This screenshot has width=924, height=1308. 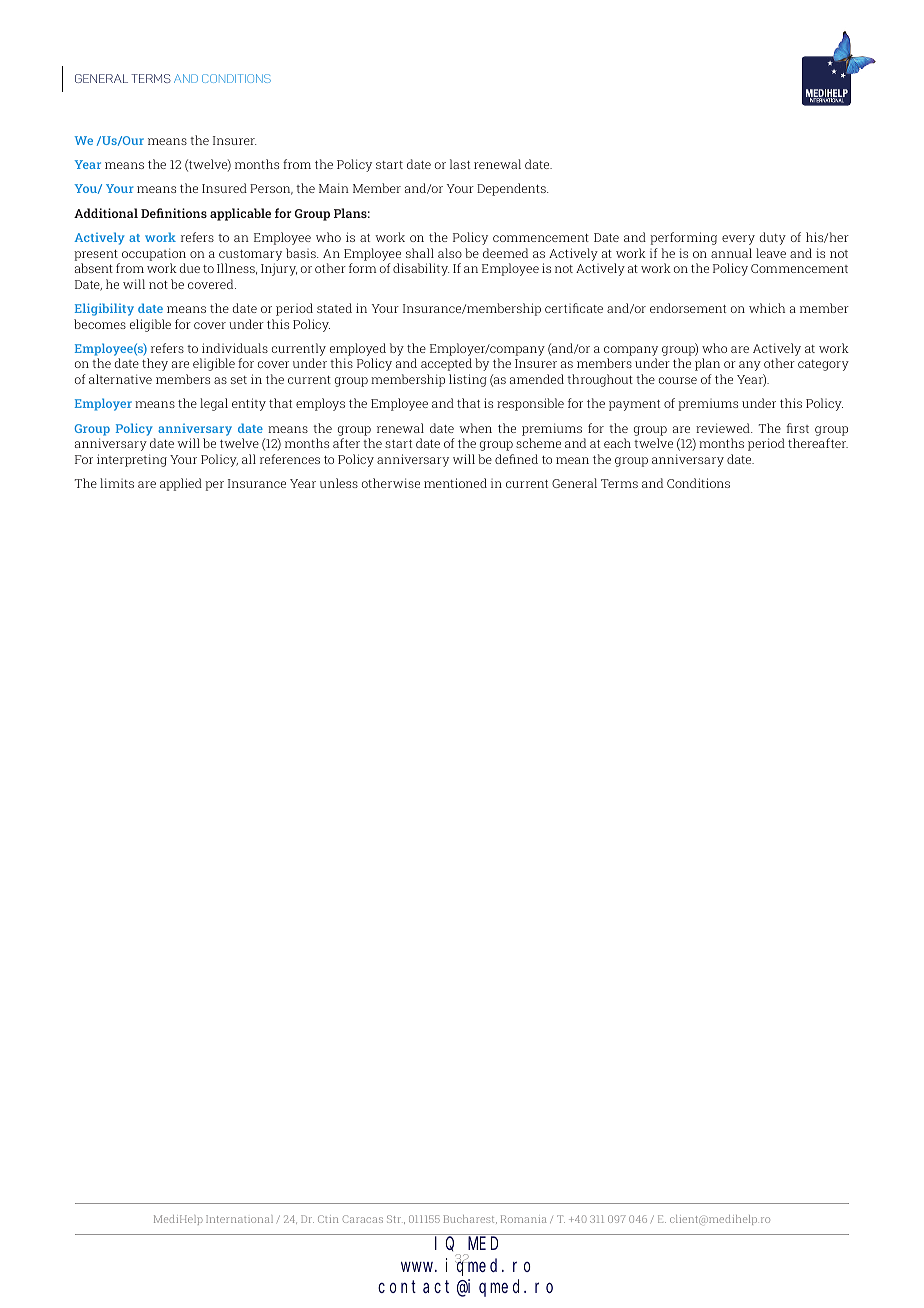 What do you see at coordinates (174, 213) in the screenshot?
I see `Definitions` at bounding box center [174, 213].
